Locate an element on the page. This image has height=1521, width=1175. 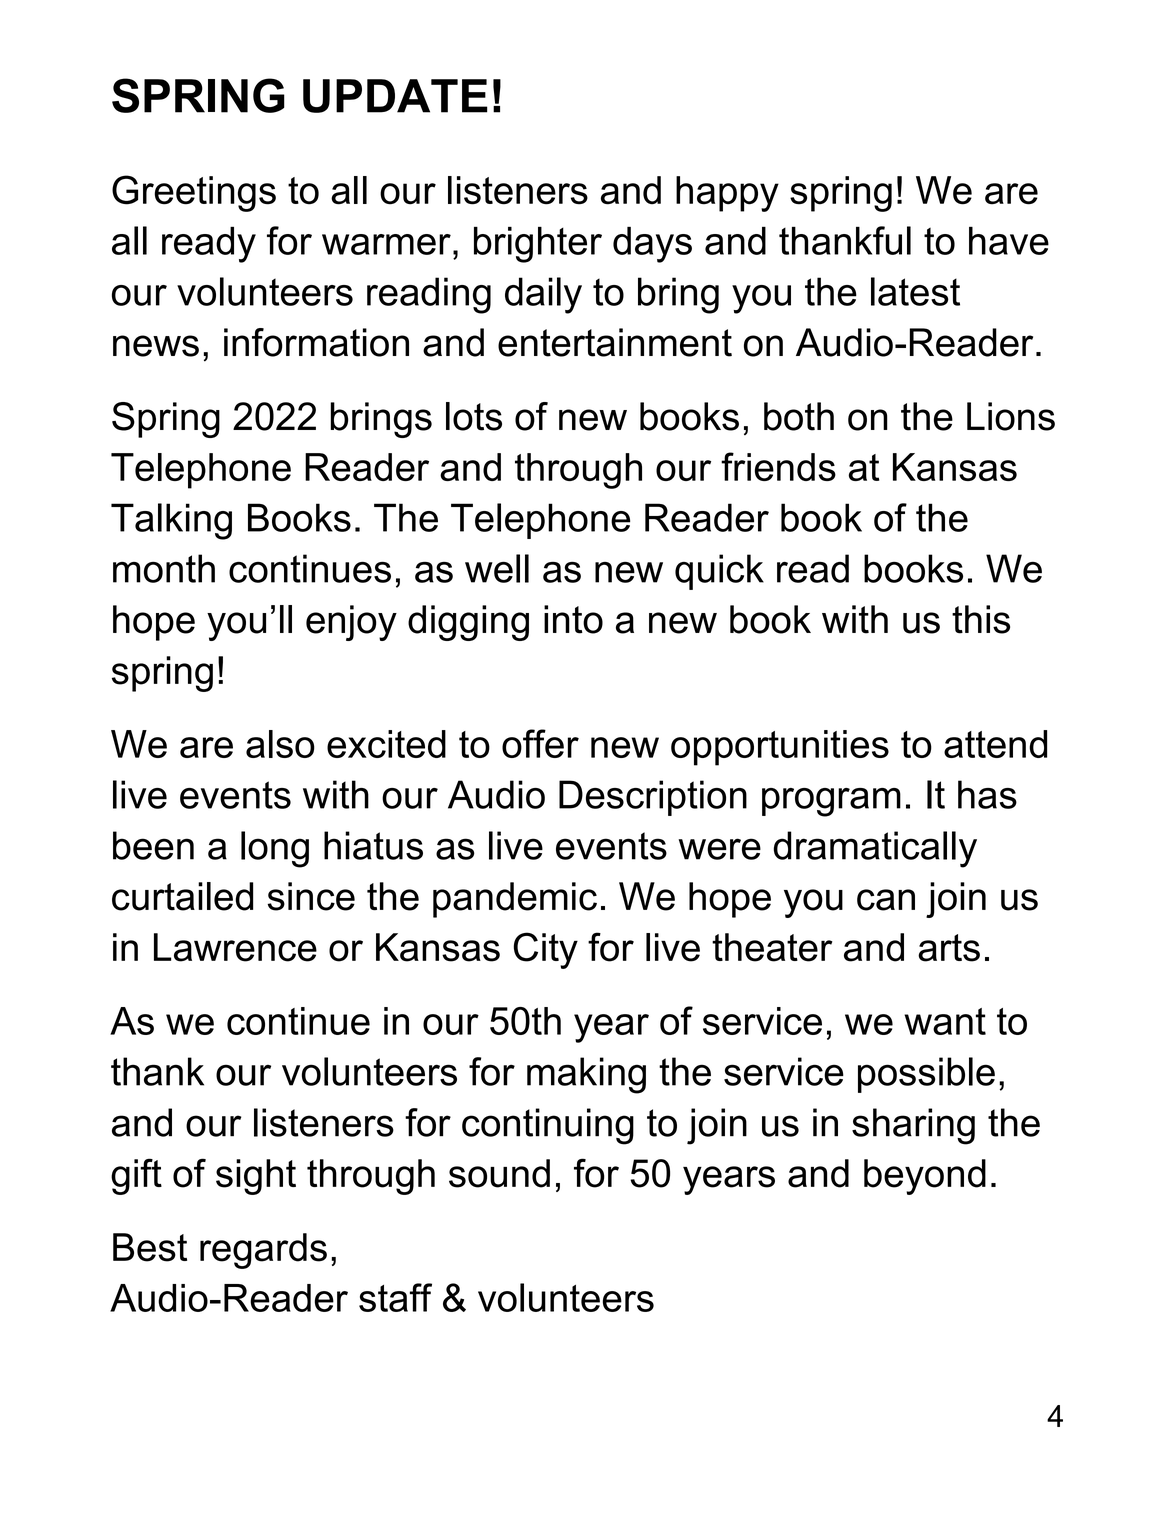
sound is located at coordinates (499, 1173).
